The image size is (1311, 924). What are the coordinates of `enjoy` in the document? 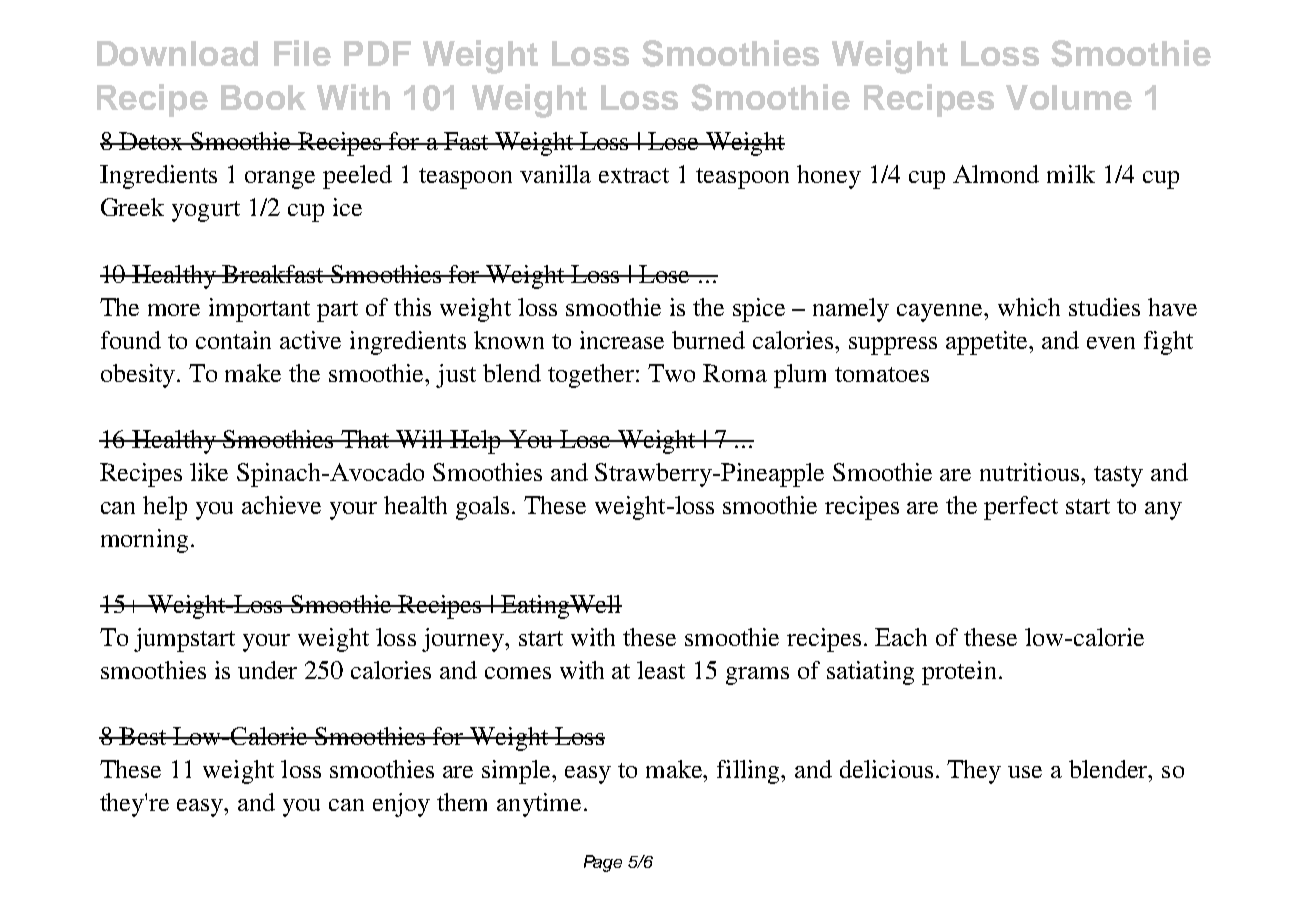 It's located at (401, 805).
